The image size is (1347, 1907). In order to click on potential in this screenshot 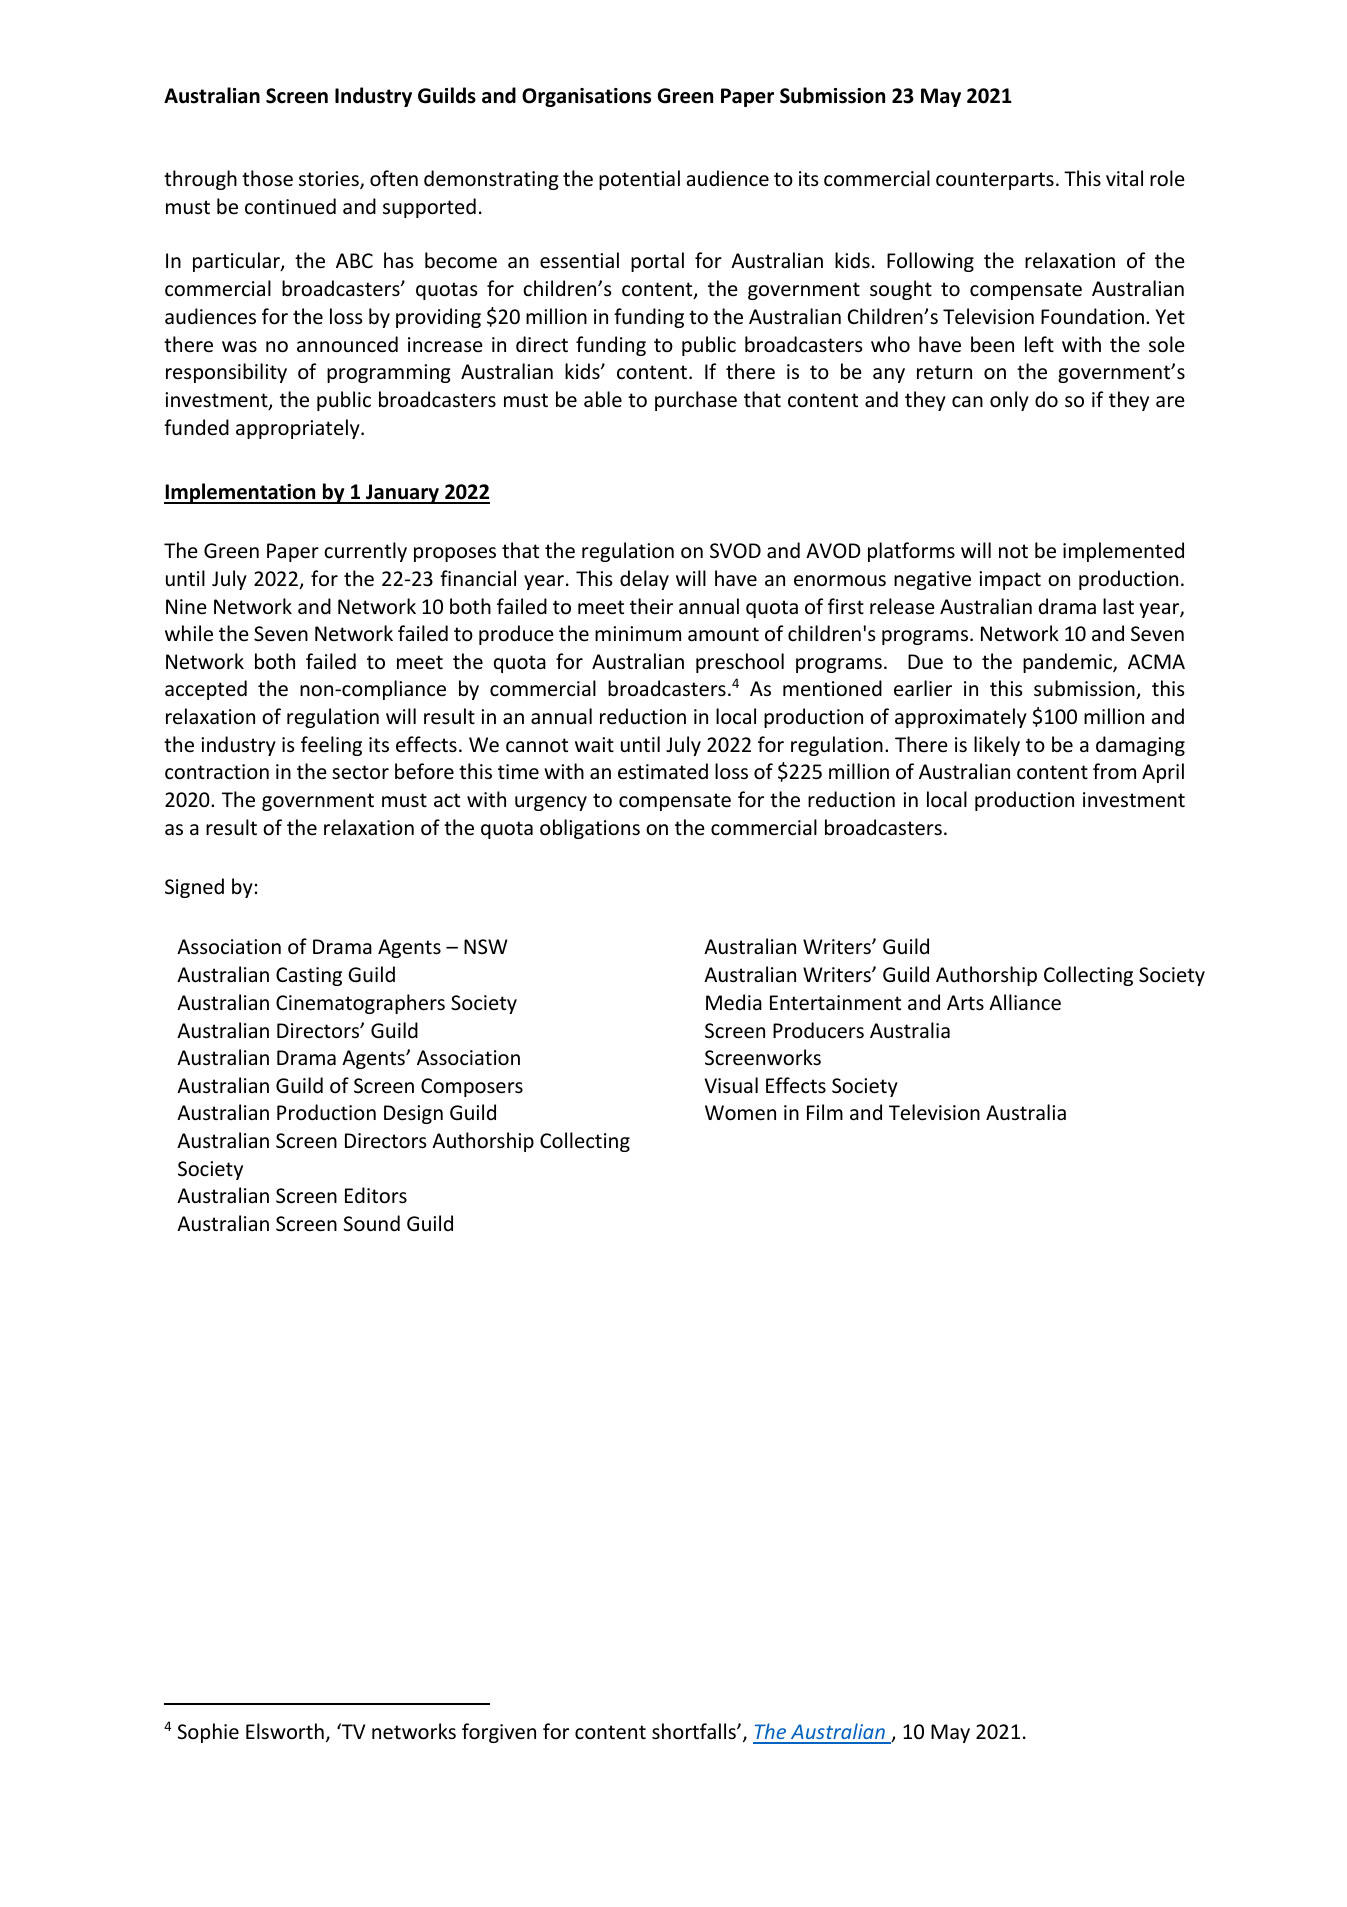, I will do `click(639, 180)`.
